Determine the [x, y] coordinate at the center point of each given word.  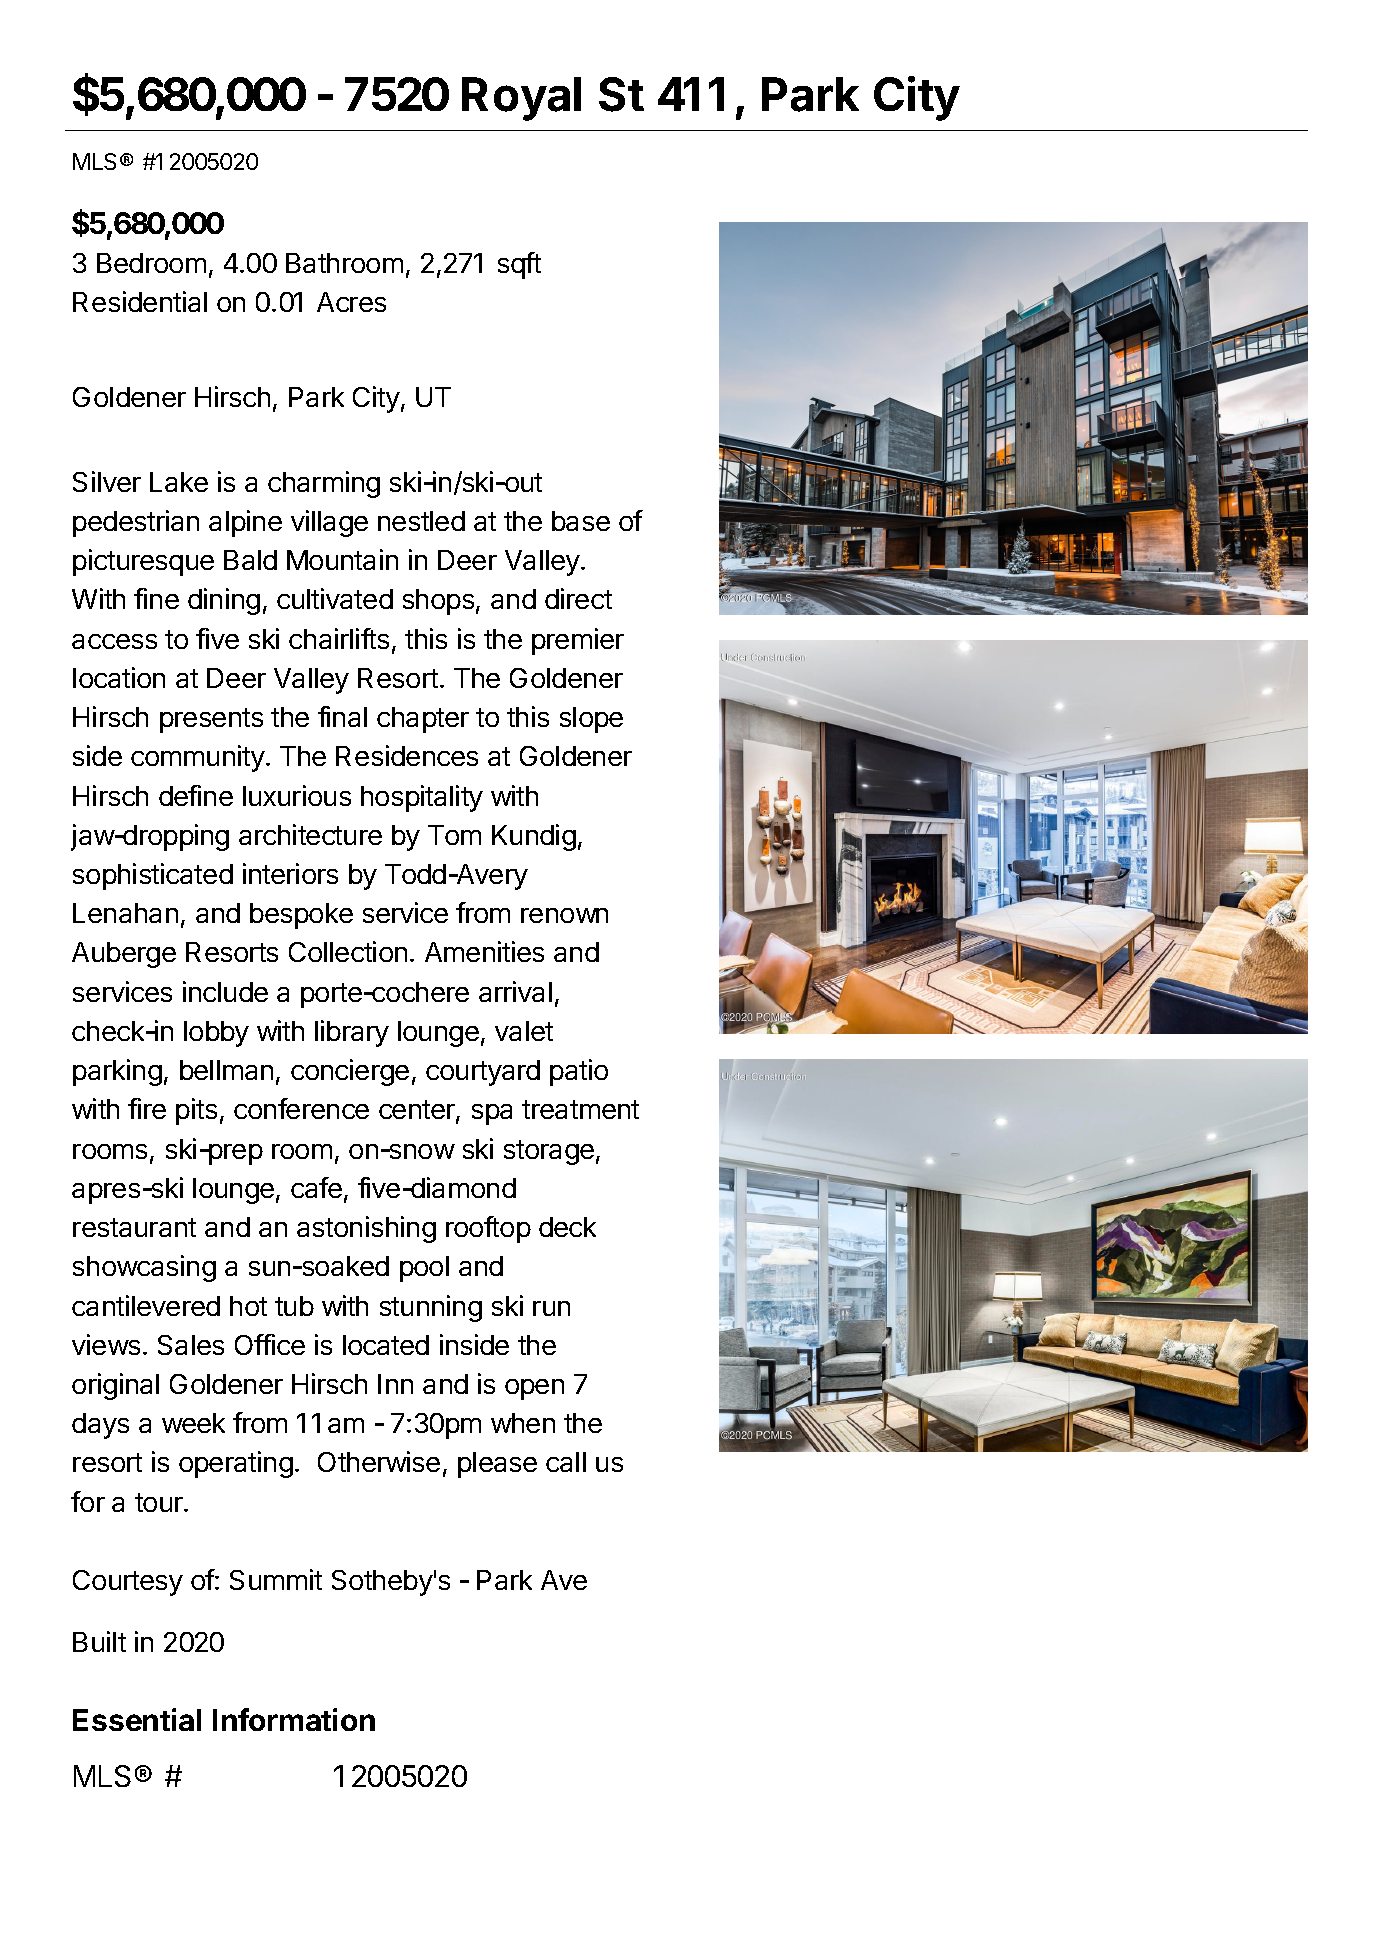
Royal [521, 99]
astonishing [366, 1229]
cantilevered [146, 1305]
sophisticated [153, 876]
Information [294, 1719]
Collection [348, 951]
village [329, 523]
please [497, 1465]
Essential [137, 1719]
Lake [179, 482]
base [581, 521]
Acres [351, 302]
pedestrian [136, 523]
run [551, 1308]
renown [564, 915]
